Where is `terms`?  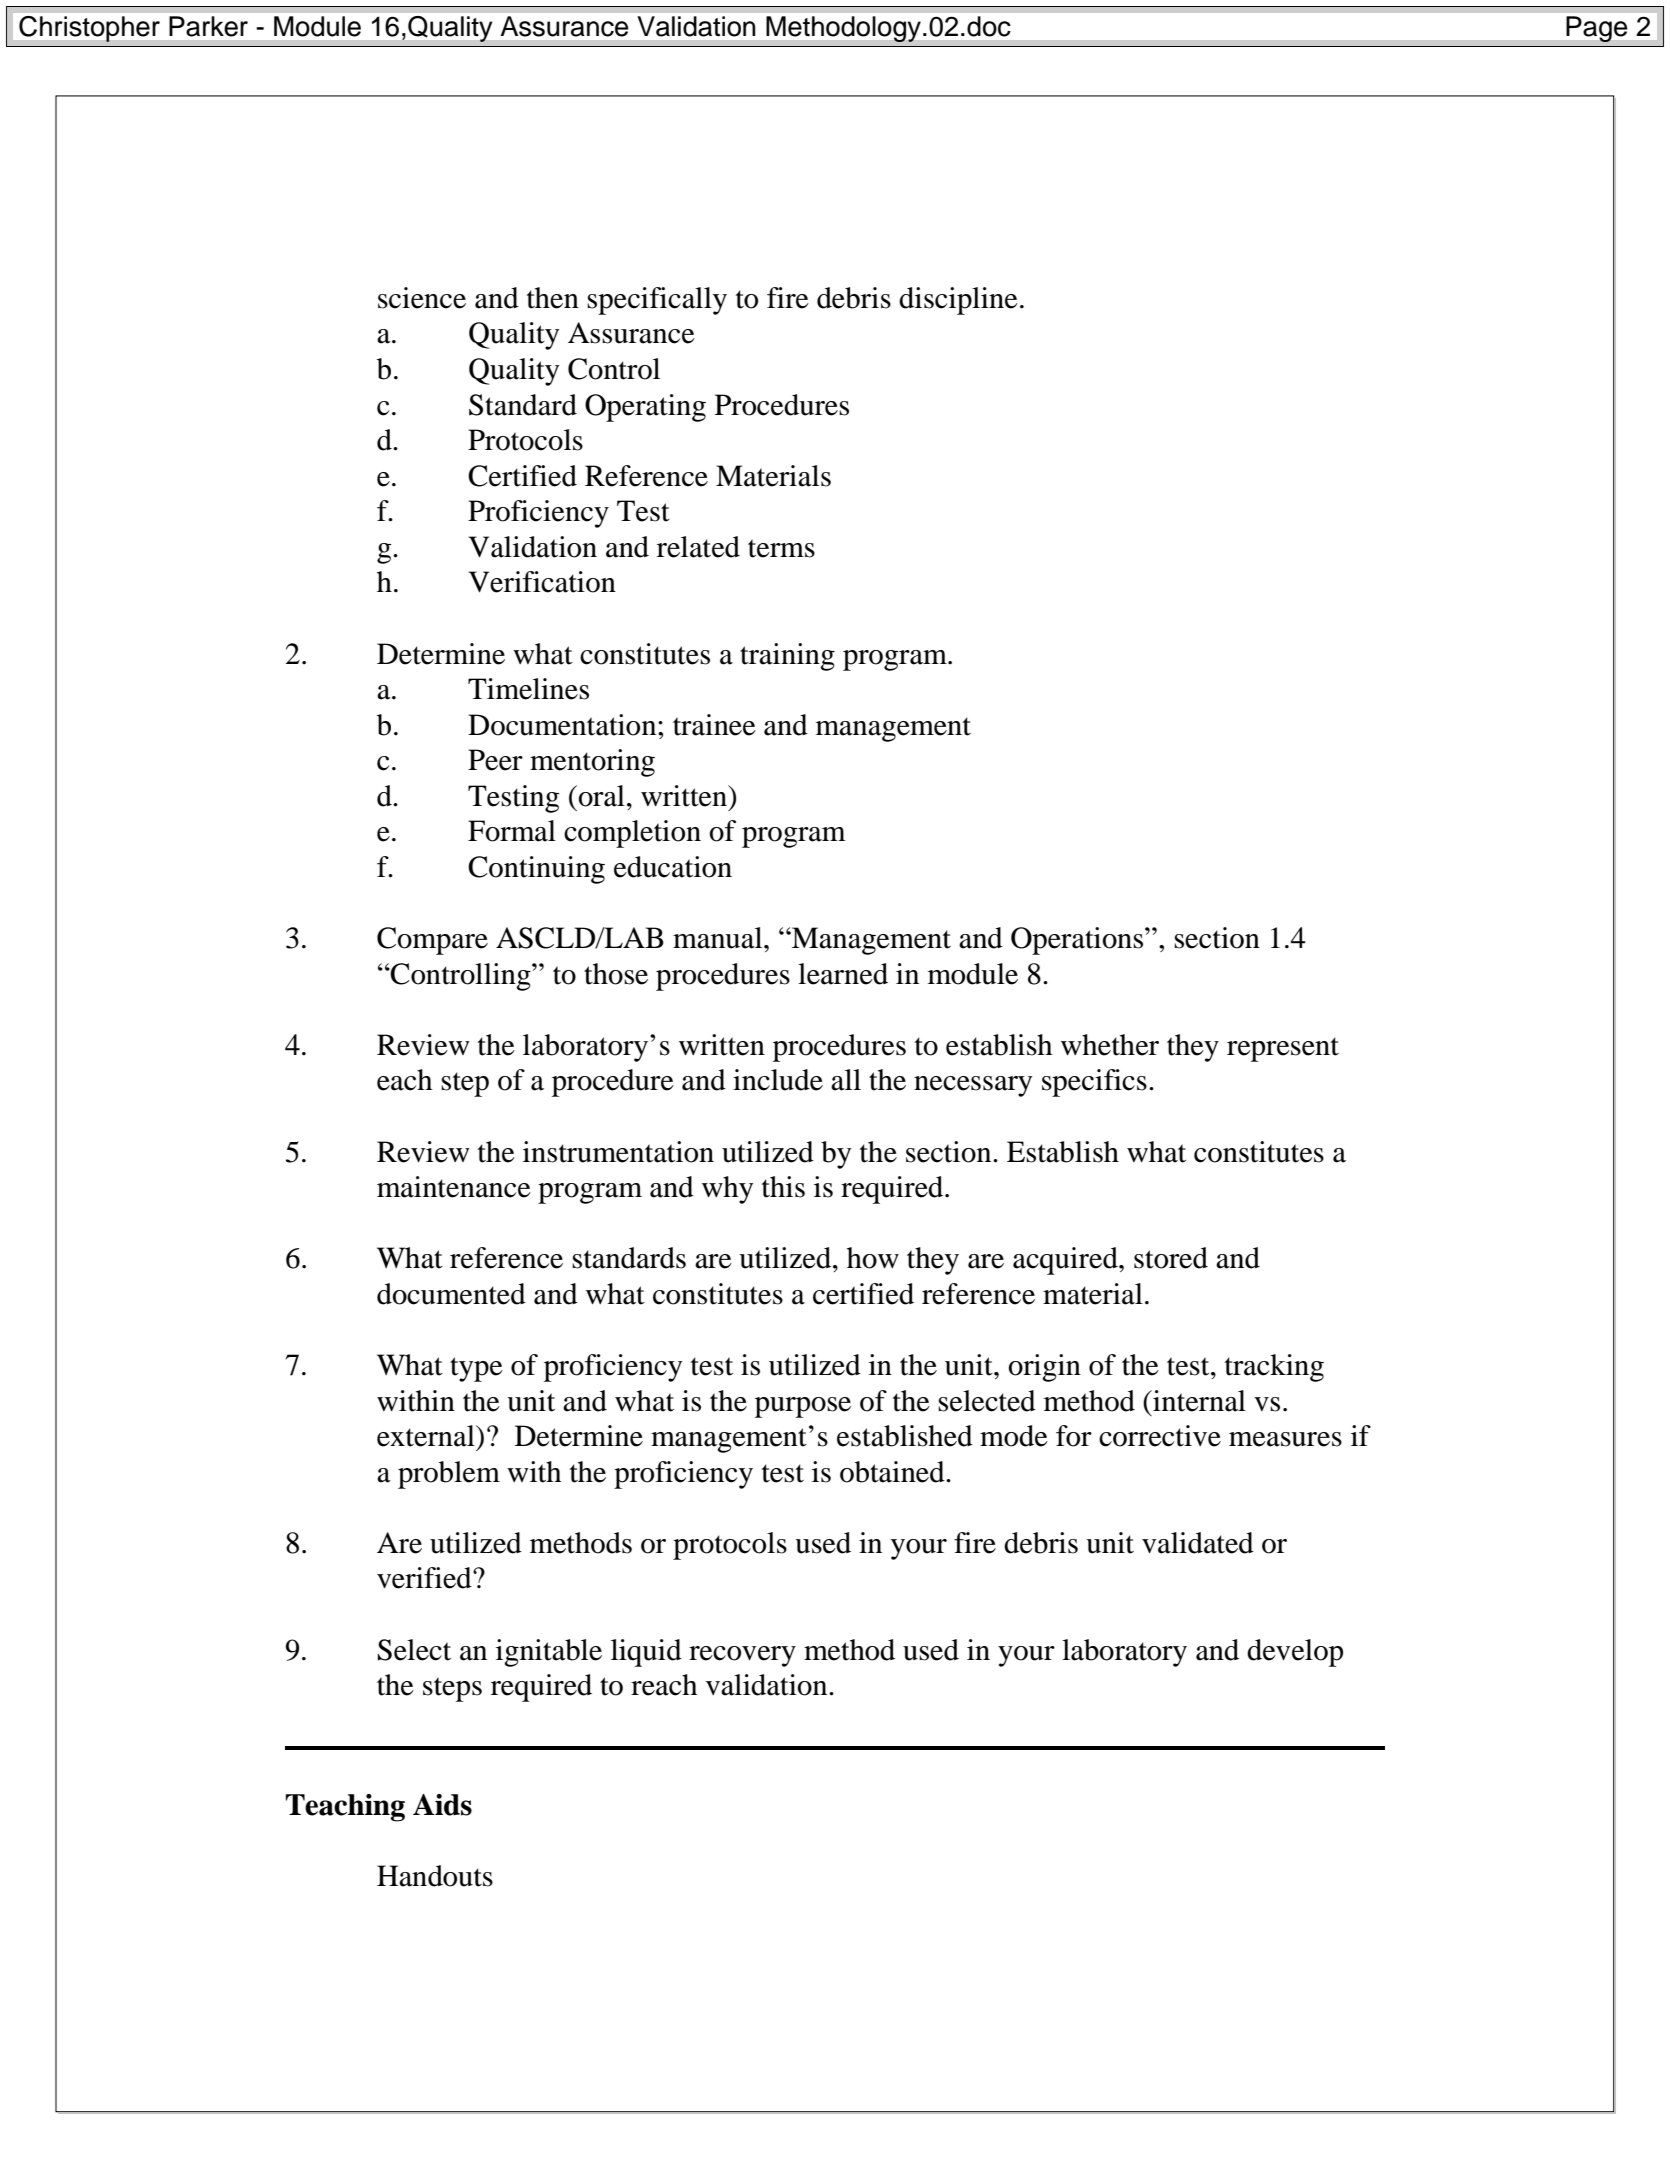
terms is located at coordinates (781, 548).
